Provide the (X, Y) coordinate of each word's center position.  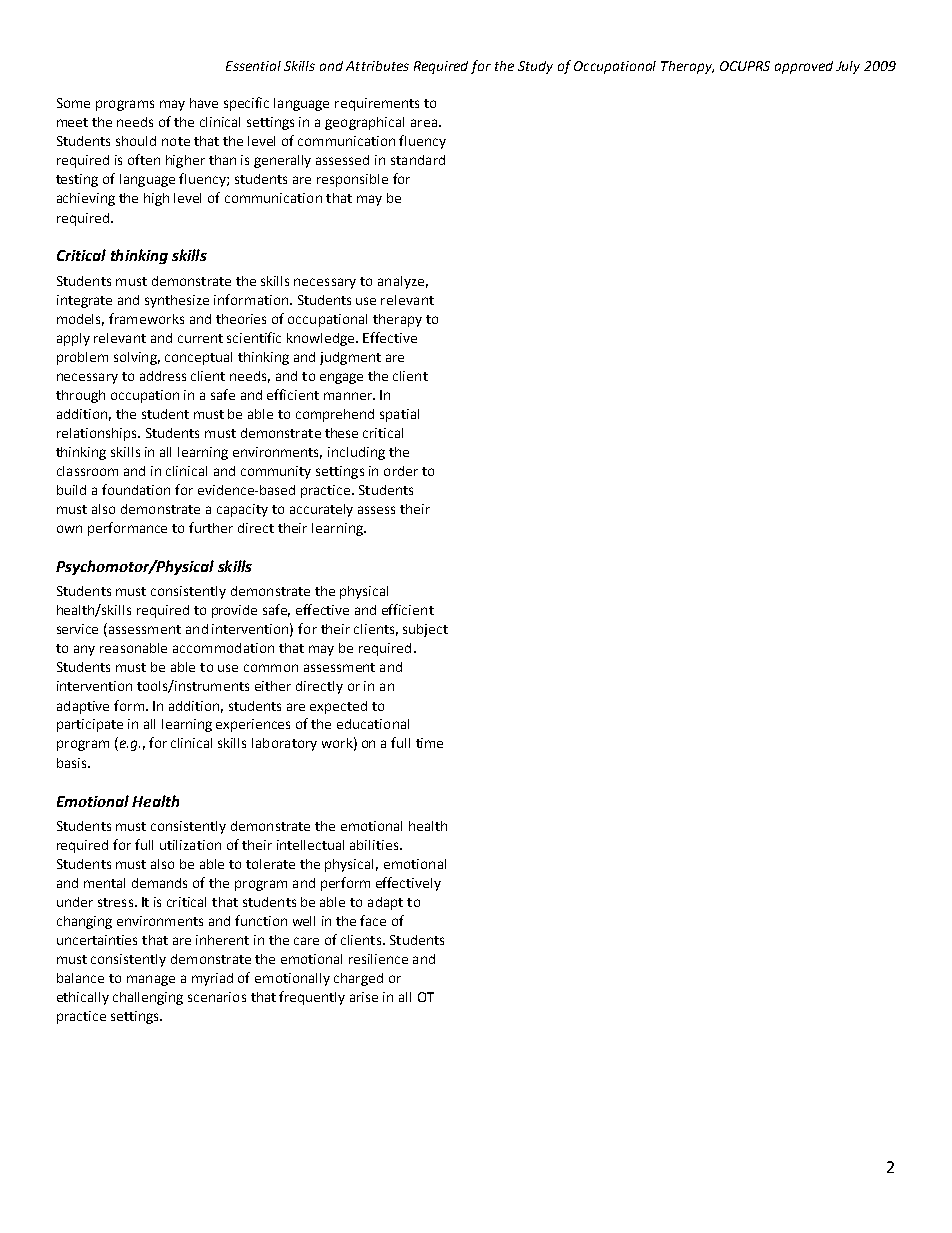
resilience (378, 959)
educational (373, 724)
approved (804, 67)
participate (90, 725)
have (204, 103)
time (429, 743)
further (211, 527)
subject (425, 630)
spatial (399, 415)
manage (151, 980)
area (424, 123)
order (401, 471)
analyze (401, 282)
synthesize (177, 301)
